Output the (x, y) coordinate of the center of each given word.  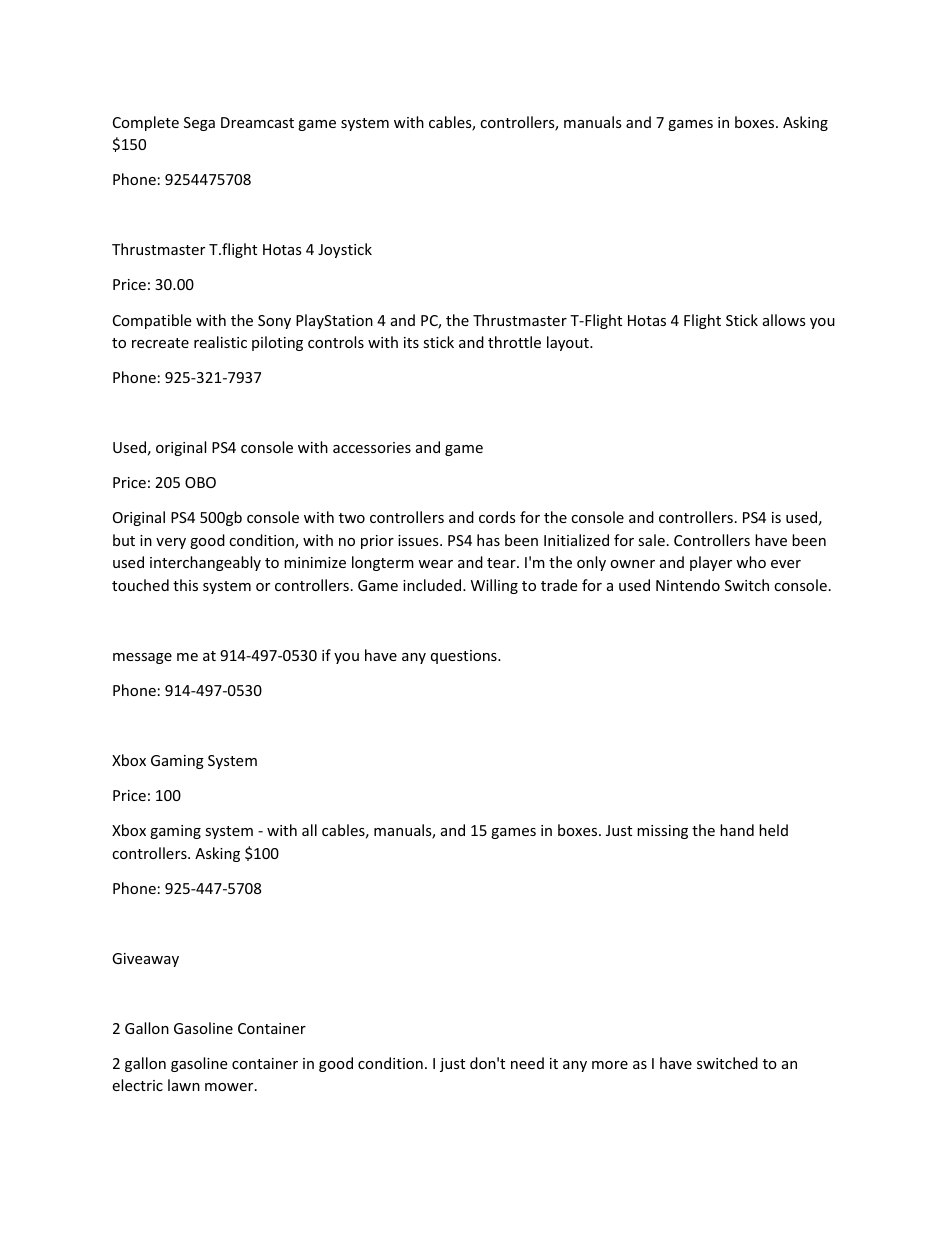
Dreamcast (257, 122)
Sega (199, 124)
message (142, 658)
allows (784, 320)
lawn (184, 1085)
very (171, 543)
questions (465, 657)
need (527, 1063)
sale (651, 540)
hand (737, 830)
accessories (372, 447)
